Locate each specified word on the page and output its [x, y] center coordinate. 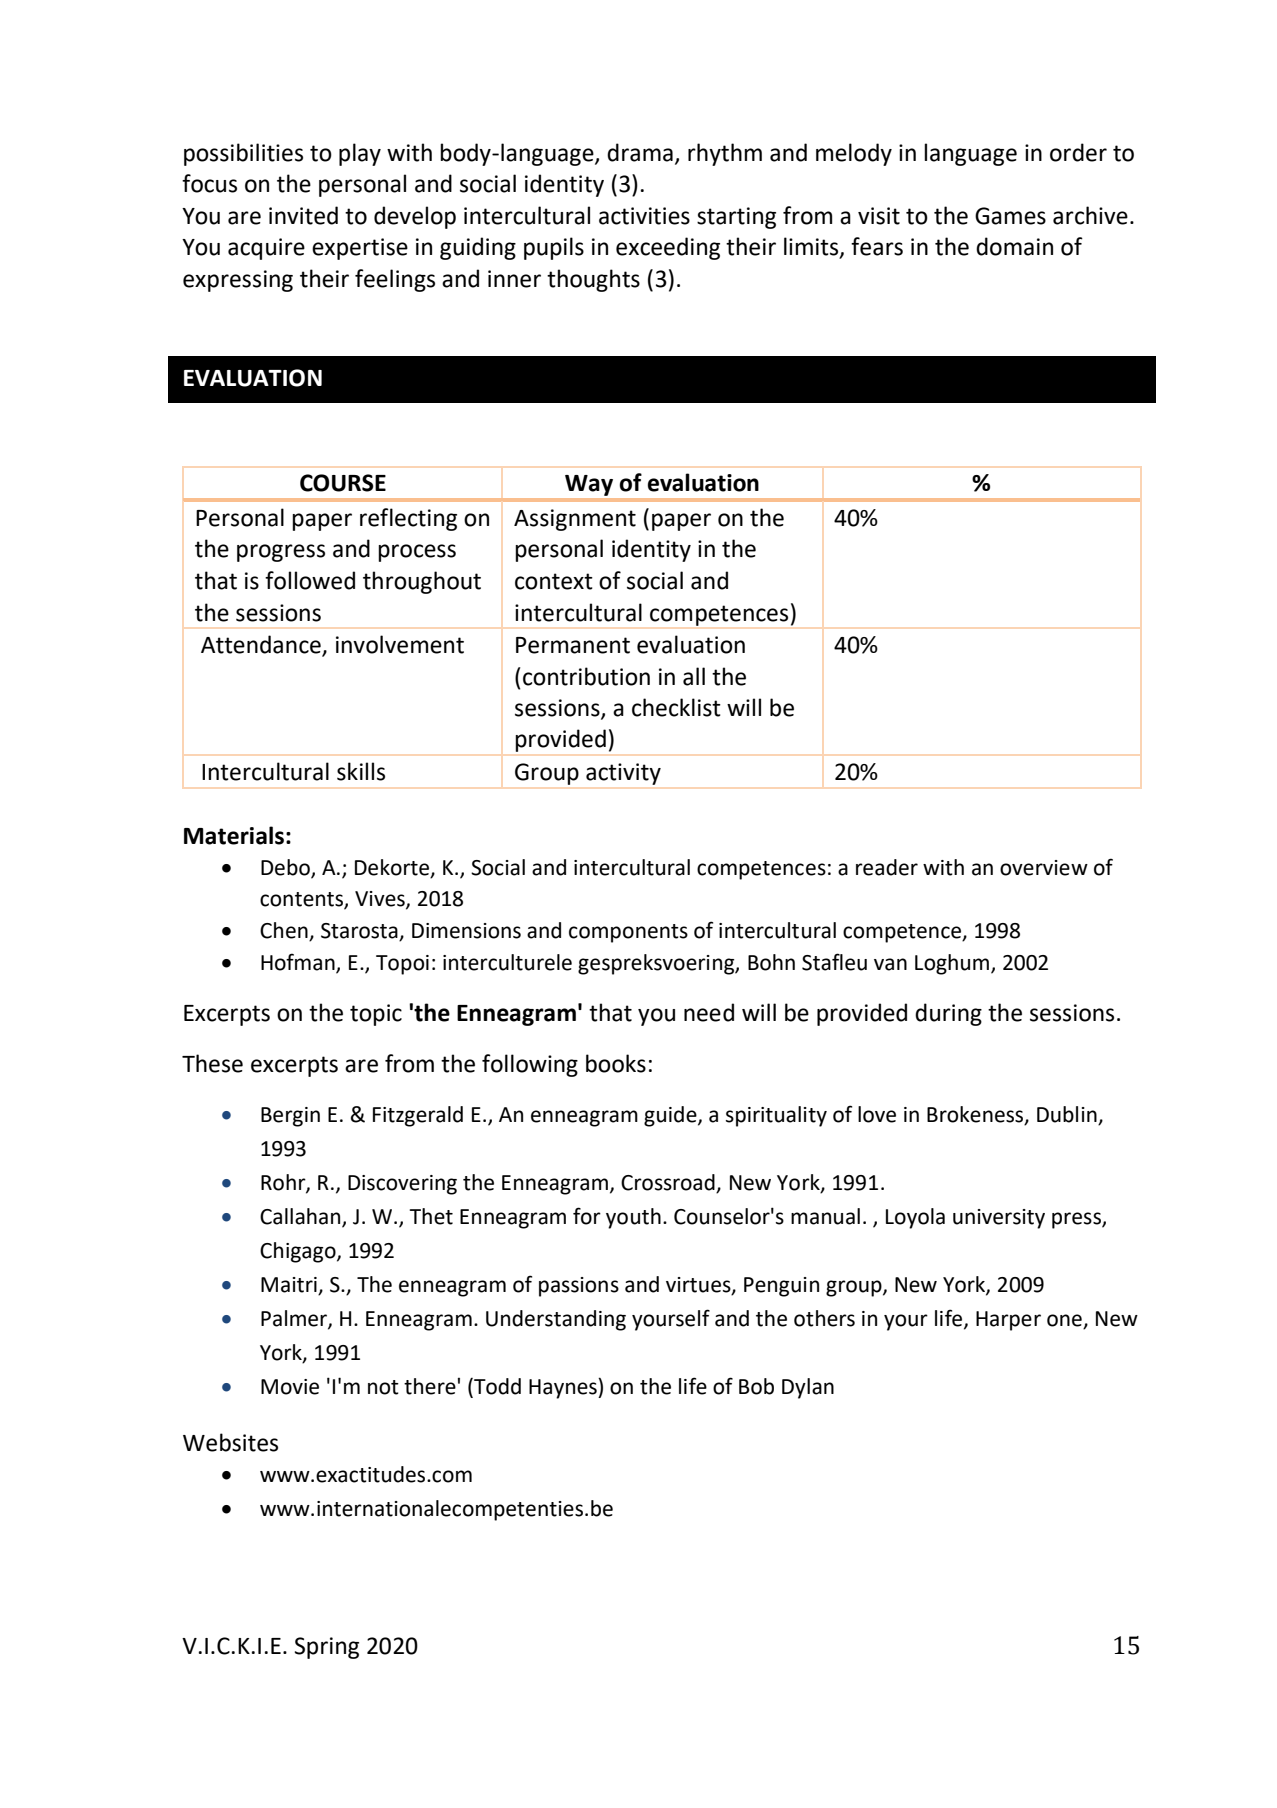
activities [644, 216]
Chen [285, 931]
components [628, 933]
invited [303, 215]
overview [1044, 868]
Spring [327, 1648]
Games [1010, 216]
